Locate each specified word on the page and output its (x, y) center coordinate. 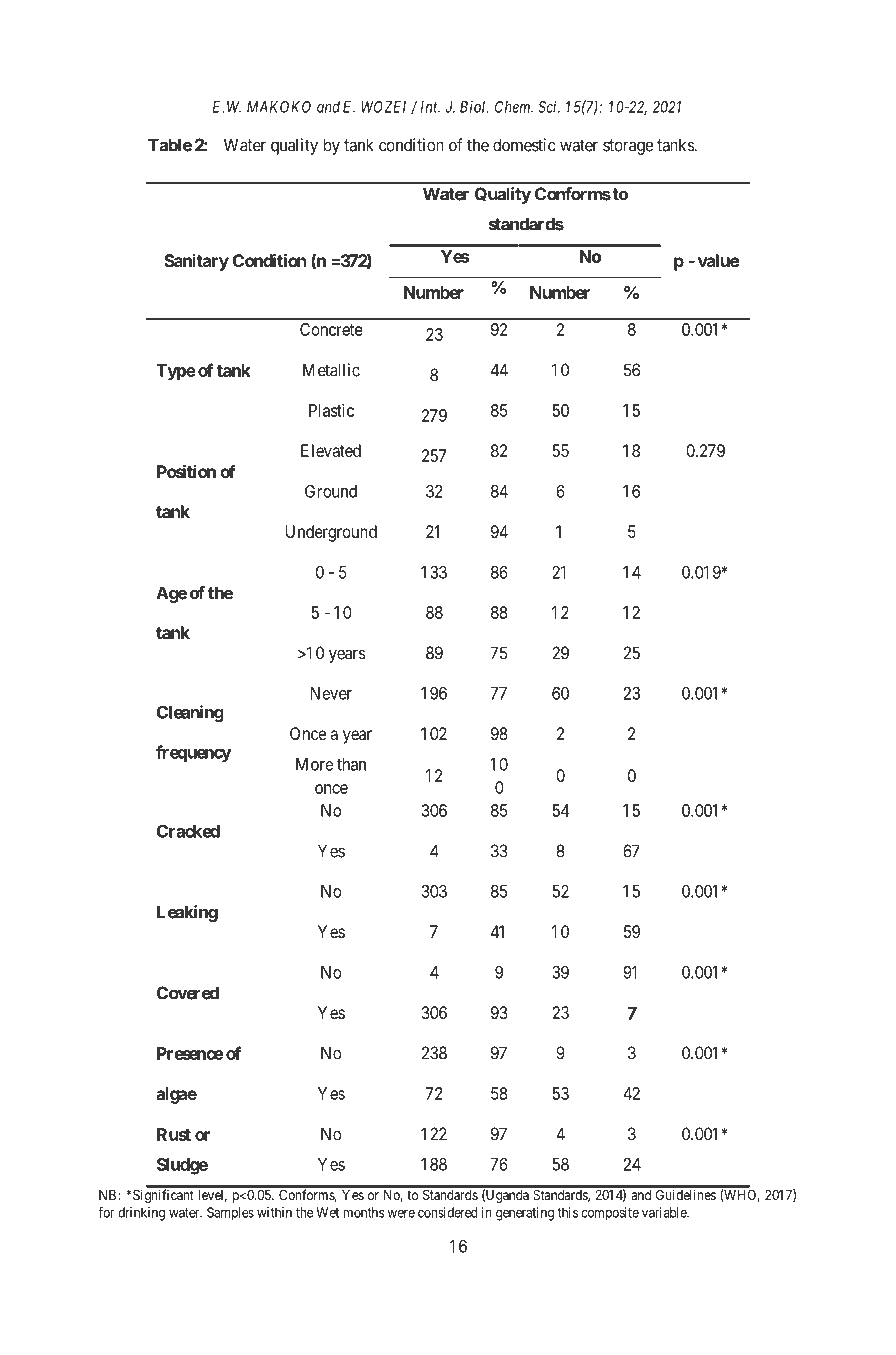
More (314, 764)
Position (186, 471)
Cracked (188, 831)
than (351, 764)
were (401, 1214)
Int (430, 107)
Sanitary (196, 262)
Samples (230, 1214)
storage (628, 147)
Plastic (331, 410)
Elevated (331, 450)
